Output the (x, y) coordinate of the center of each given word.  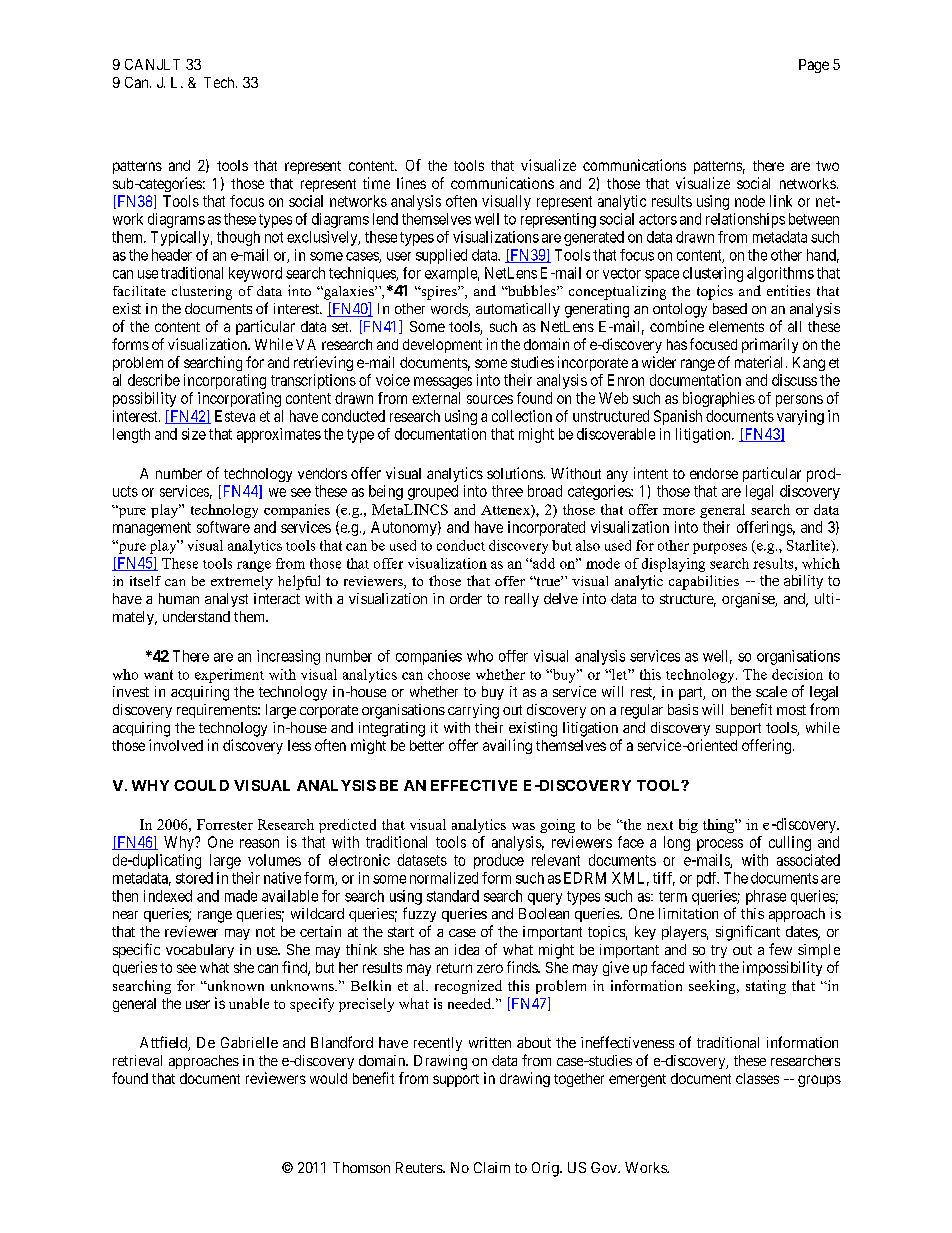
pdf (708, 879)
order (466, 598)
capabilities (704, 582)
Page (814, 66)
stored (194, 878)
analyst (226, 600)
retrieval (137, 1060)
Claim (492, 1167)
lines (411, 183)
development (442, 346)
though (238, 238)
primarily (770, 345)
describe (154, 380)
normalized (444, 878)
